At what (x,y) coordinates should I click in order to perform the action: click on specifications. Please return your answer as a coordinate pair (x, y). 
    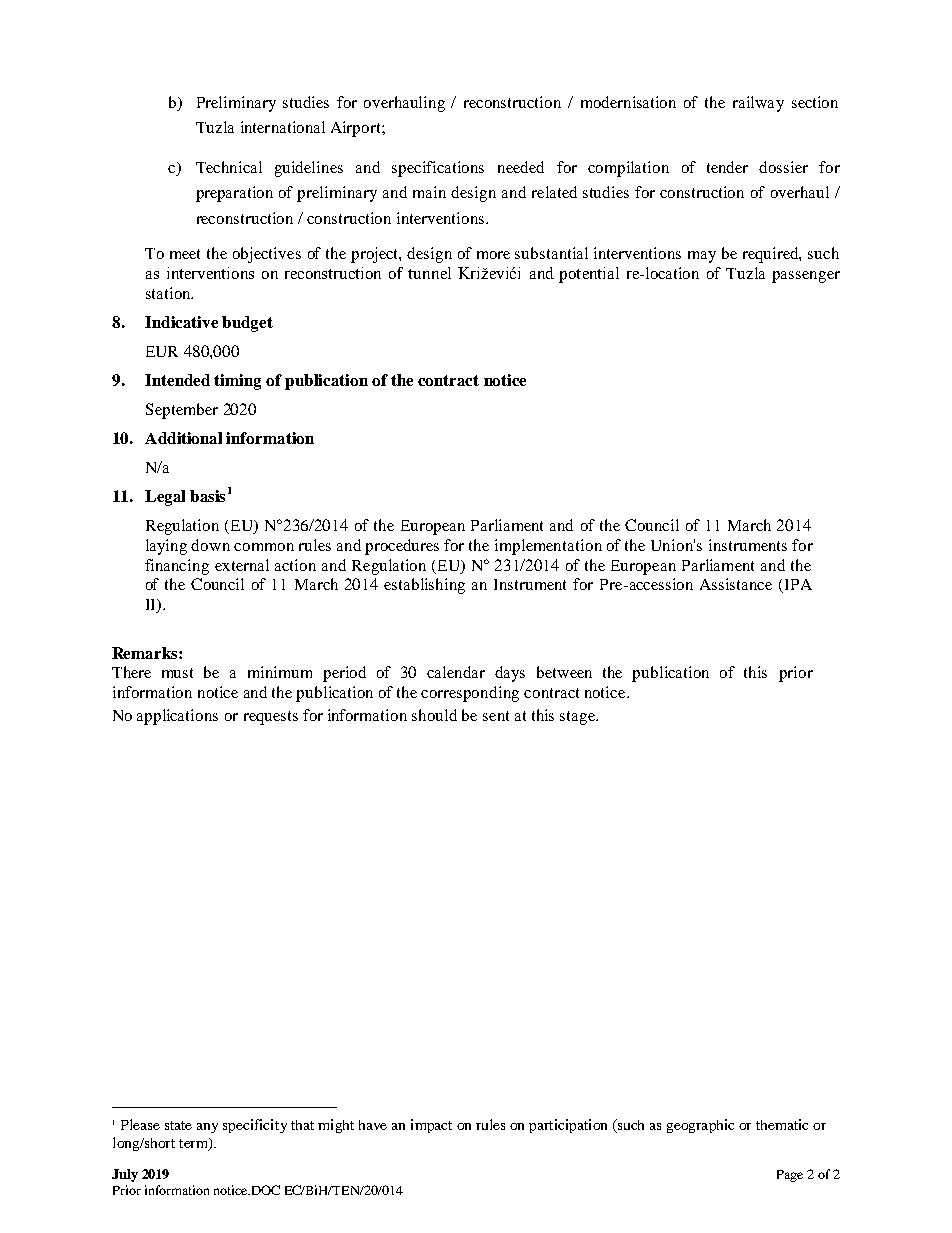
    Looking at the image, I should click on (438, 169).
